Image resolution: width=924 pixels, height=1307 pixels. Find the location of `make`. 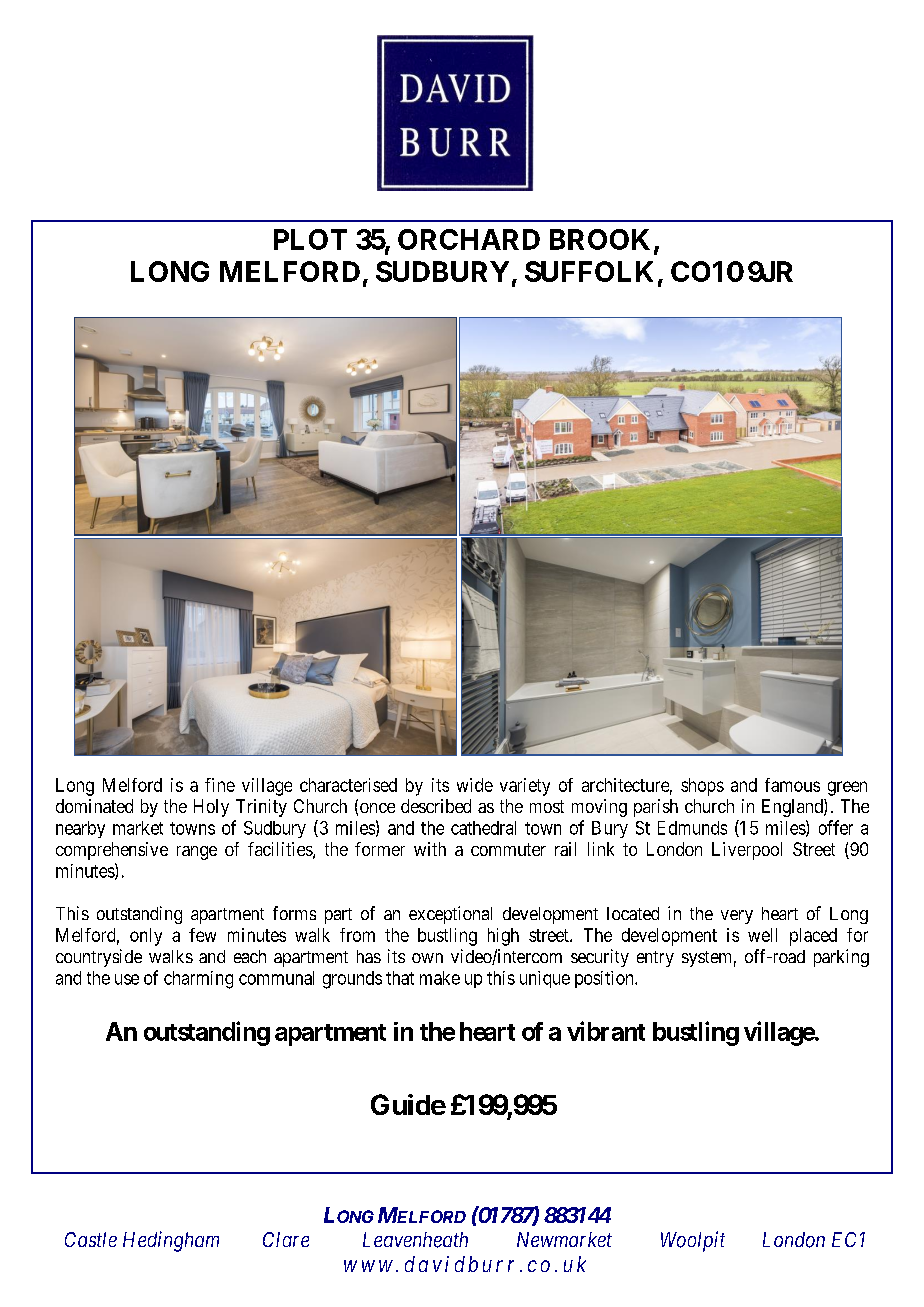

make is located at coordinates (440, 978).
